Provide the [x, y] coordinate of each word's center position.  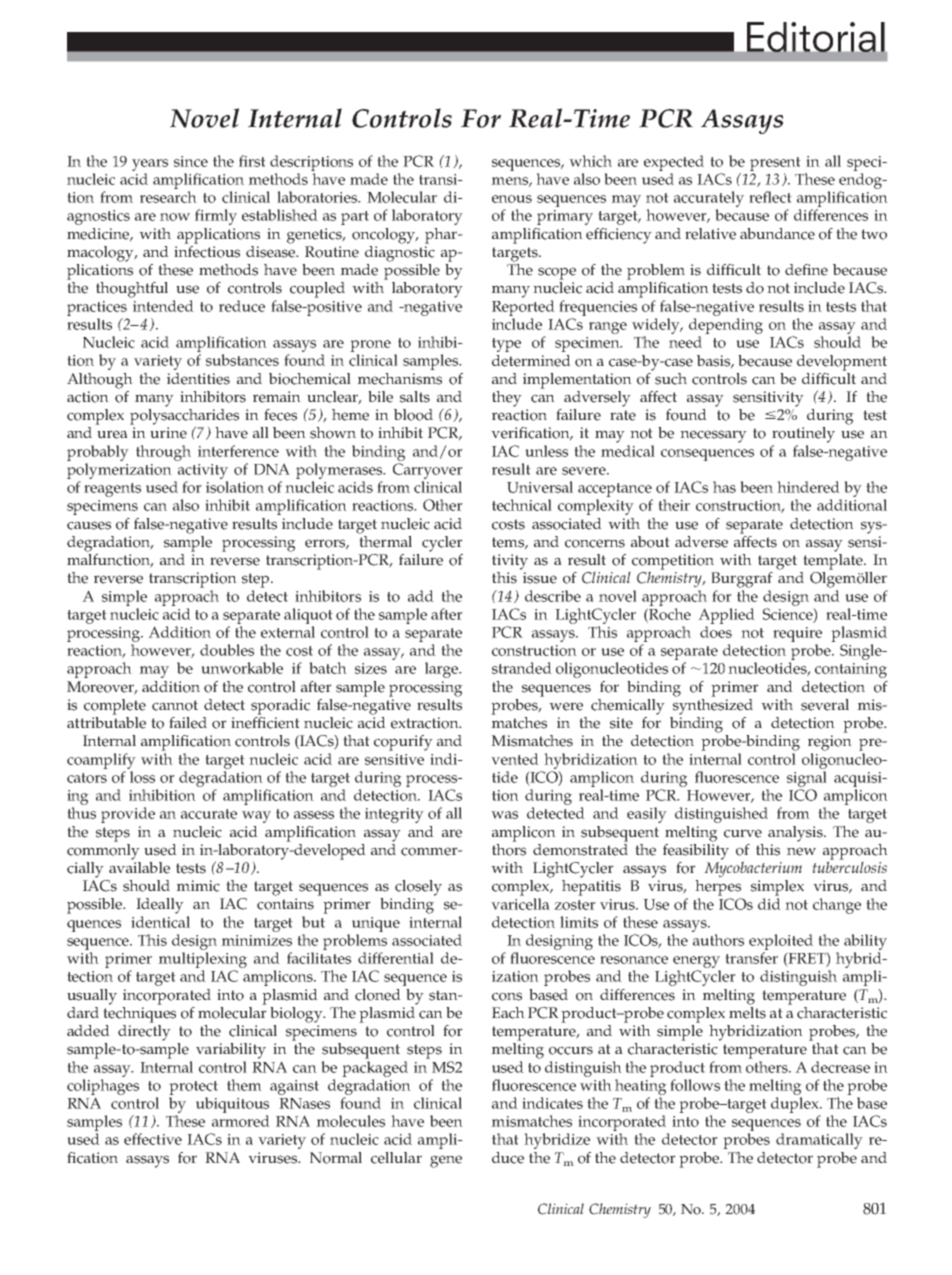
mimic [198, 886]
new [801, 851]
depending [726, 326]
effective [153, 1139]
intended [163, 306]
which [590, 161]
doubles [227, 650]
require [797, 634]
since [191, 161]
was [504, 815]
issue [540, 578]
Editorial [816, 37]
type [506, 345]
